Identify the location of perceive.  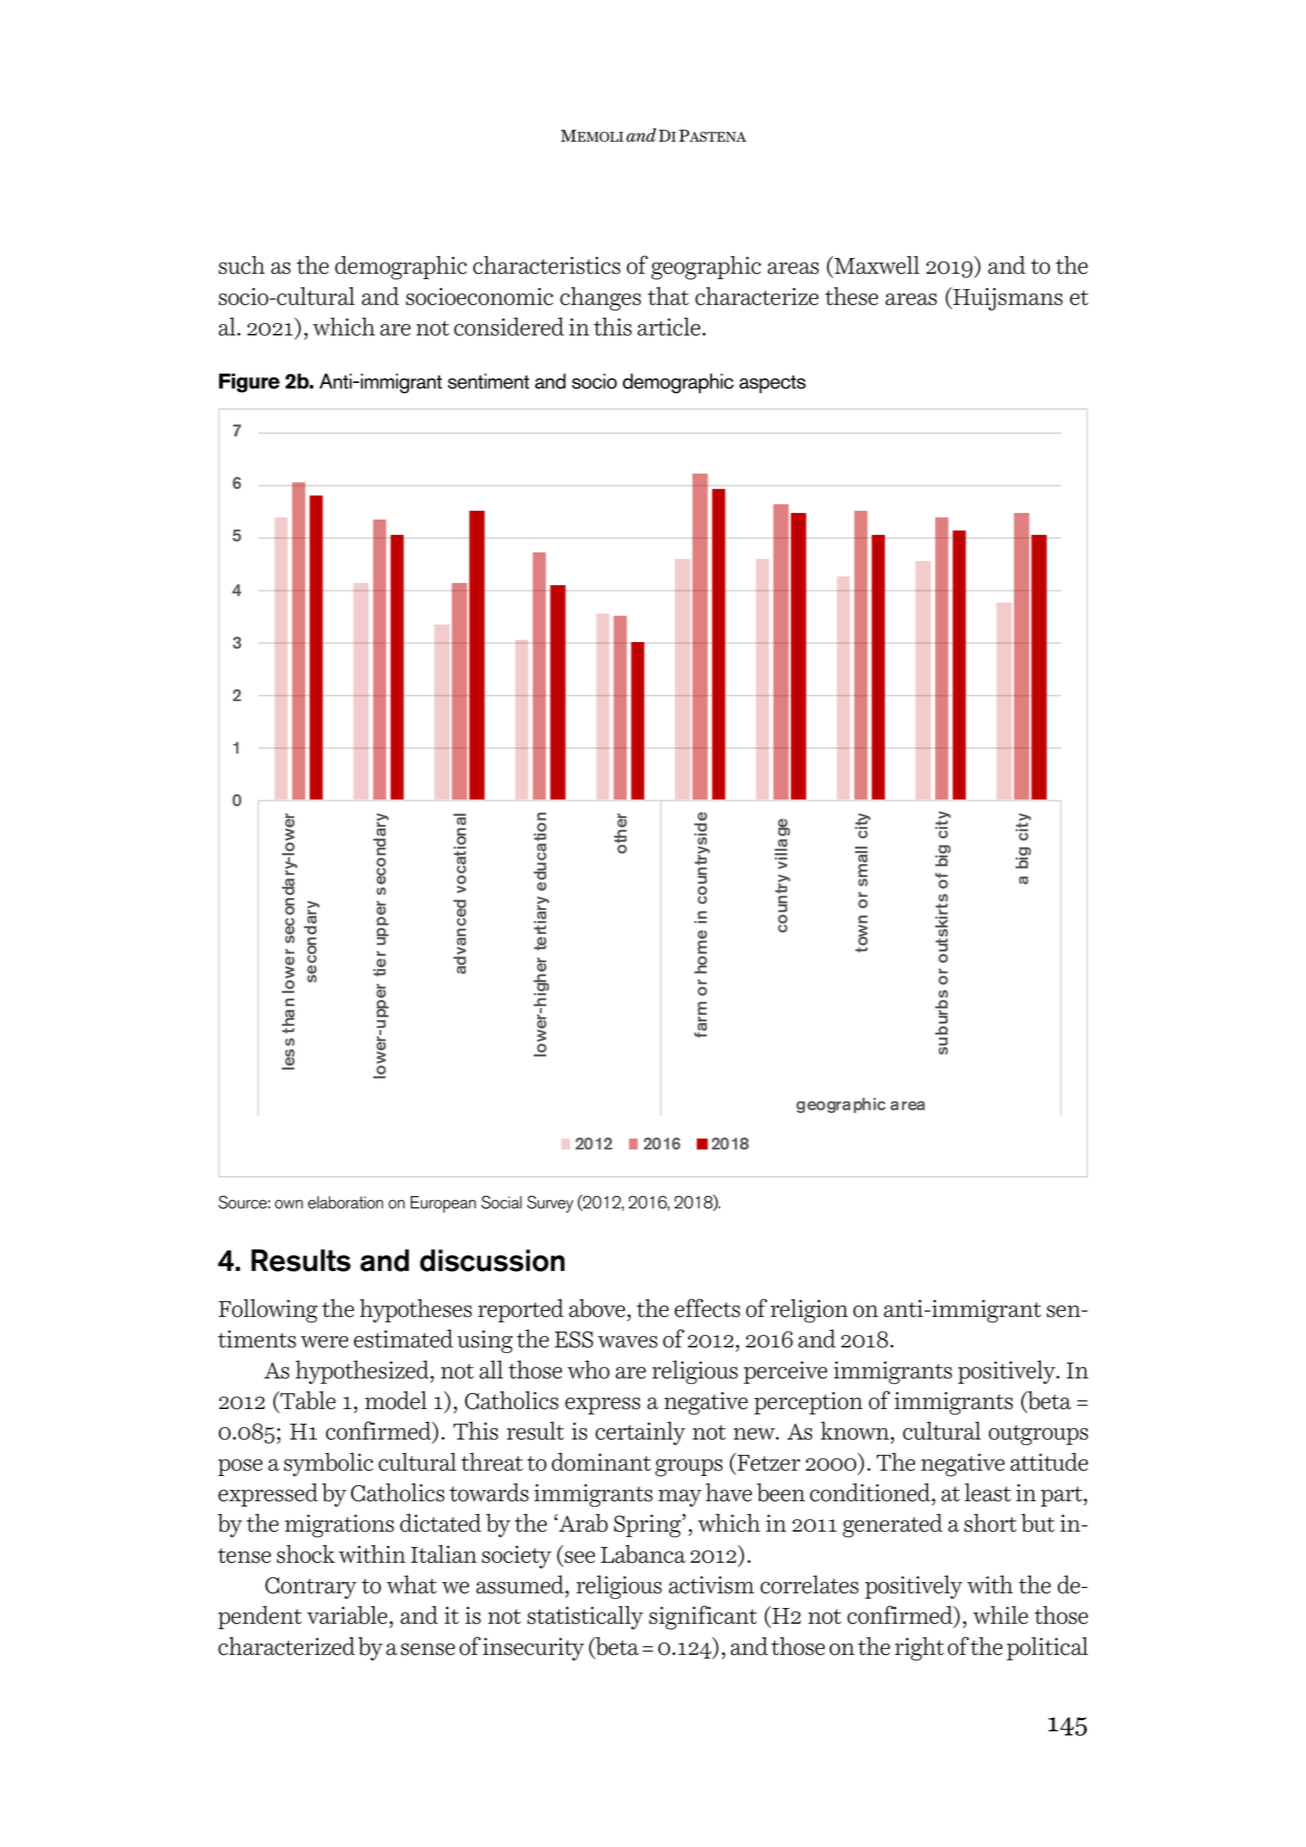
(785, 1372).
